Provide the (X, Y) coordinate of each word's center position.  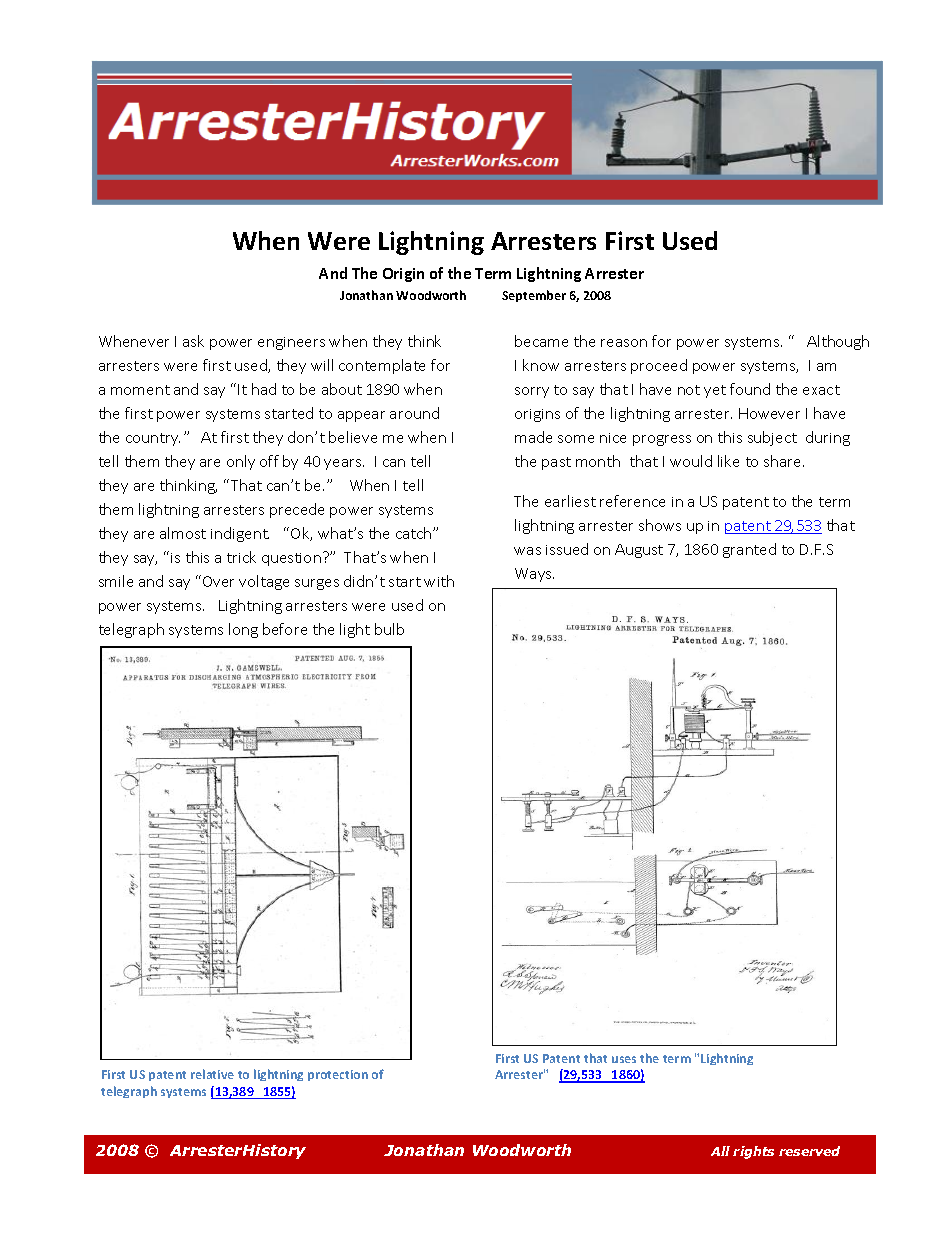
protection (338, 1075)
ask (193, 341)
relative (212, 1074)
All (720, 1151)
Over (218, 581)
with (439, 581)
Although (838, 342)
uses (624, 1059)
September (534, 296)
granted (749, 550)
